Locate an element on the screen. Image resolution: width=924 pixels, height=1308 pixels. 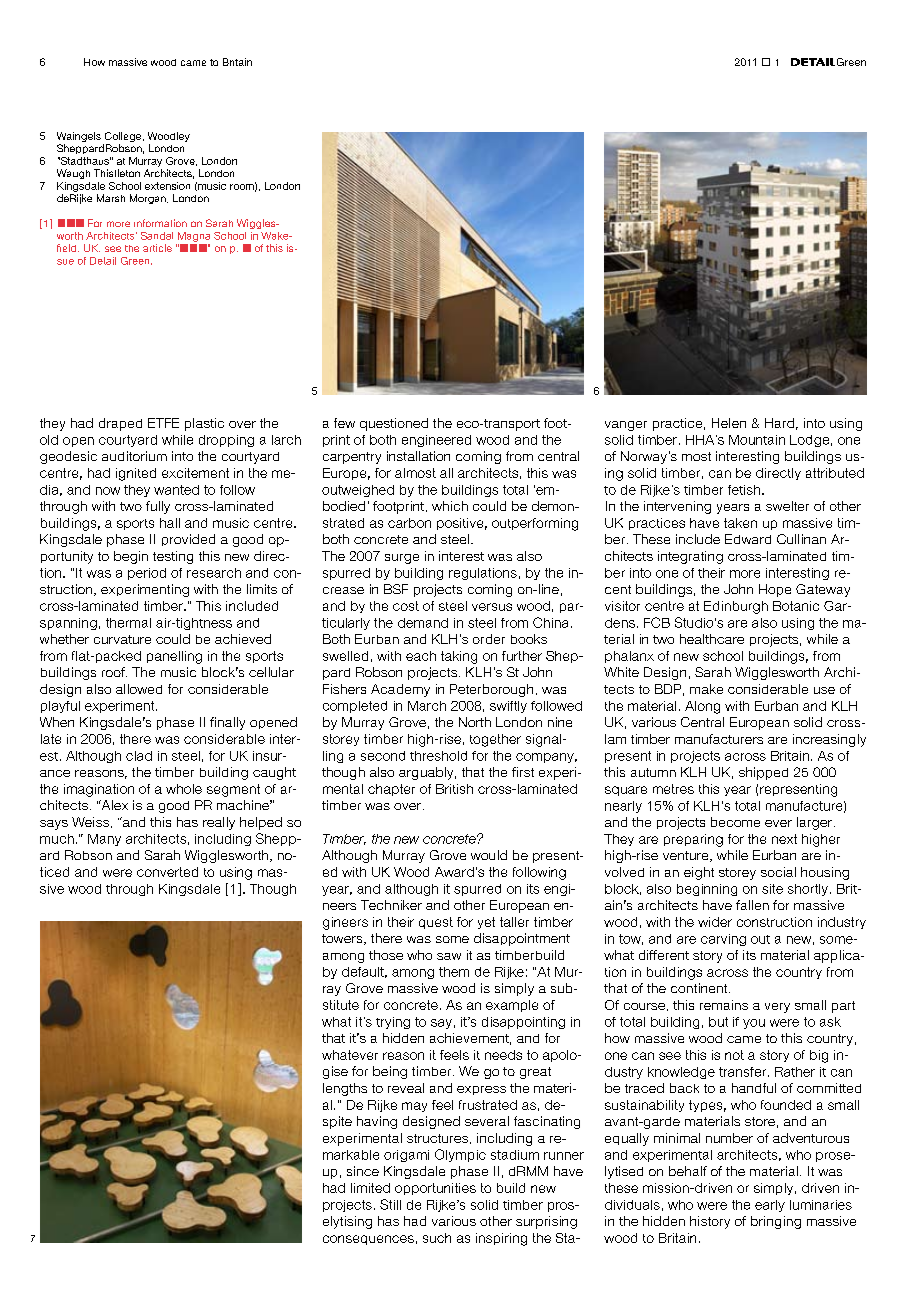
carpentry is located at coordinates (352, 458).
